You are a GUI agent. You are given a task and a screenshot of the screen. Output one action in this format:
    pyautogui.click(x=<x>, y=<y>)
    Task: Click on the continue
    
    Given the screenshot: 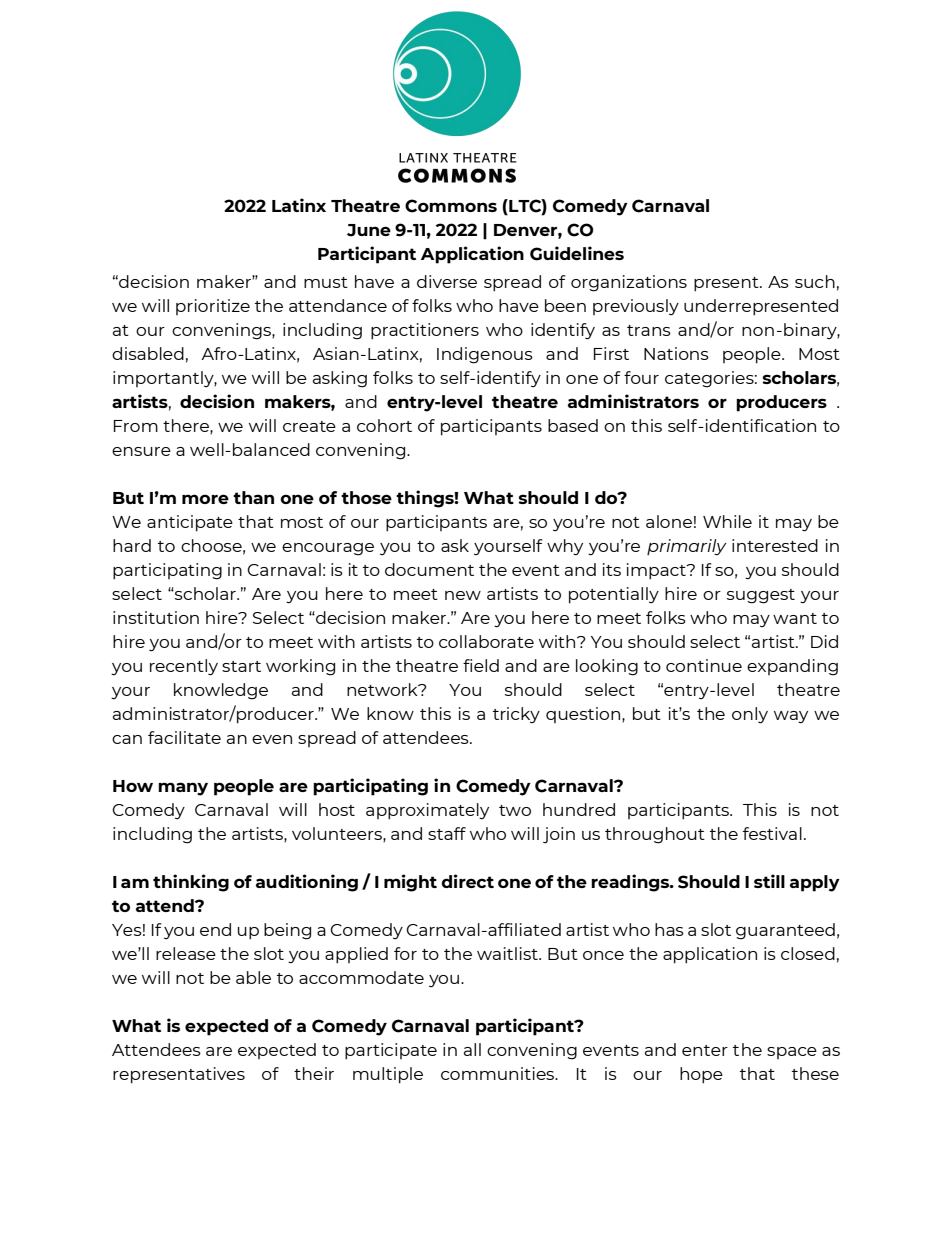 What is the action you would take?
    pyautogui.click(x=704, y=665)
